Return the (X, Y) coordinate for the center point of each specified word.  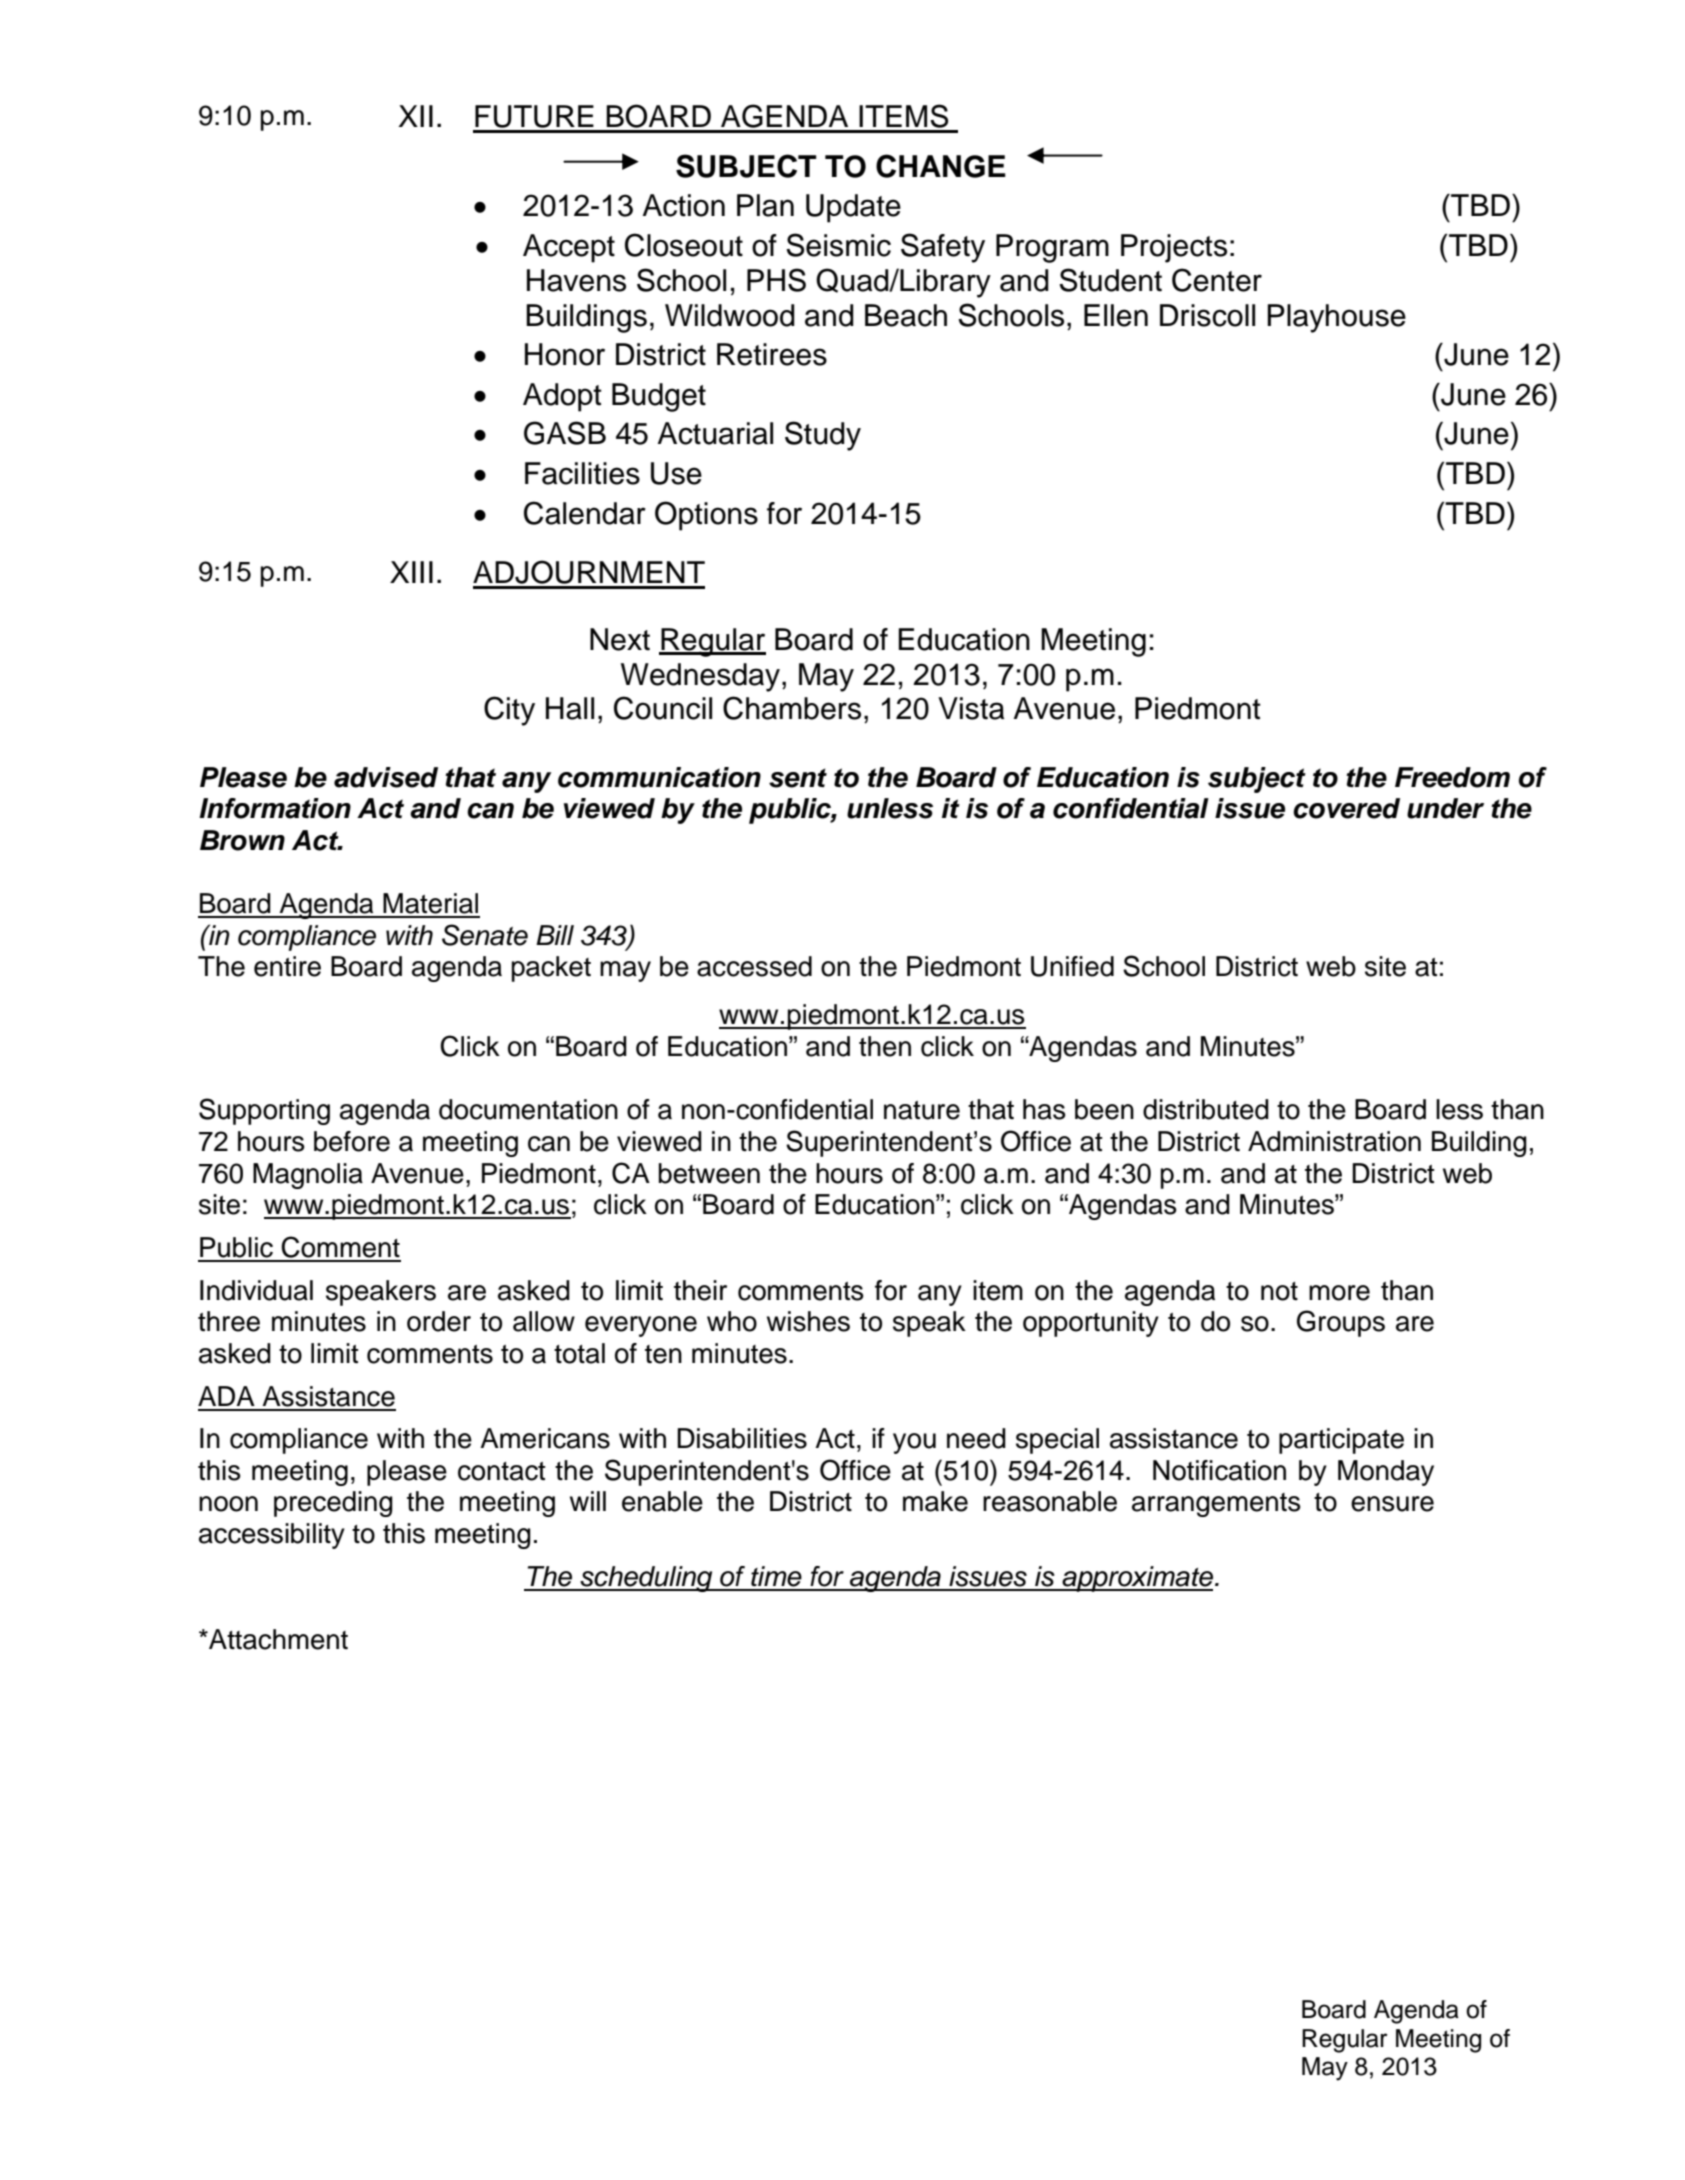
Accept (569, 248)
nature (922, 1110)
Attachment (277, 1639)
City (509, 711)
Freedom (1452, 777)
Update (853, 208)
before (352, 1141)
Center (1217, 280)
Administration (1334, 1141)
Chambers (792, 708)
